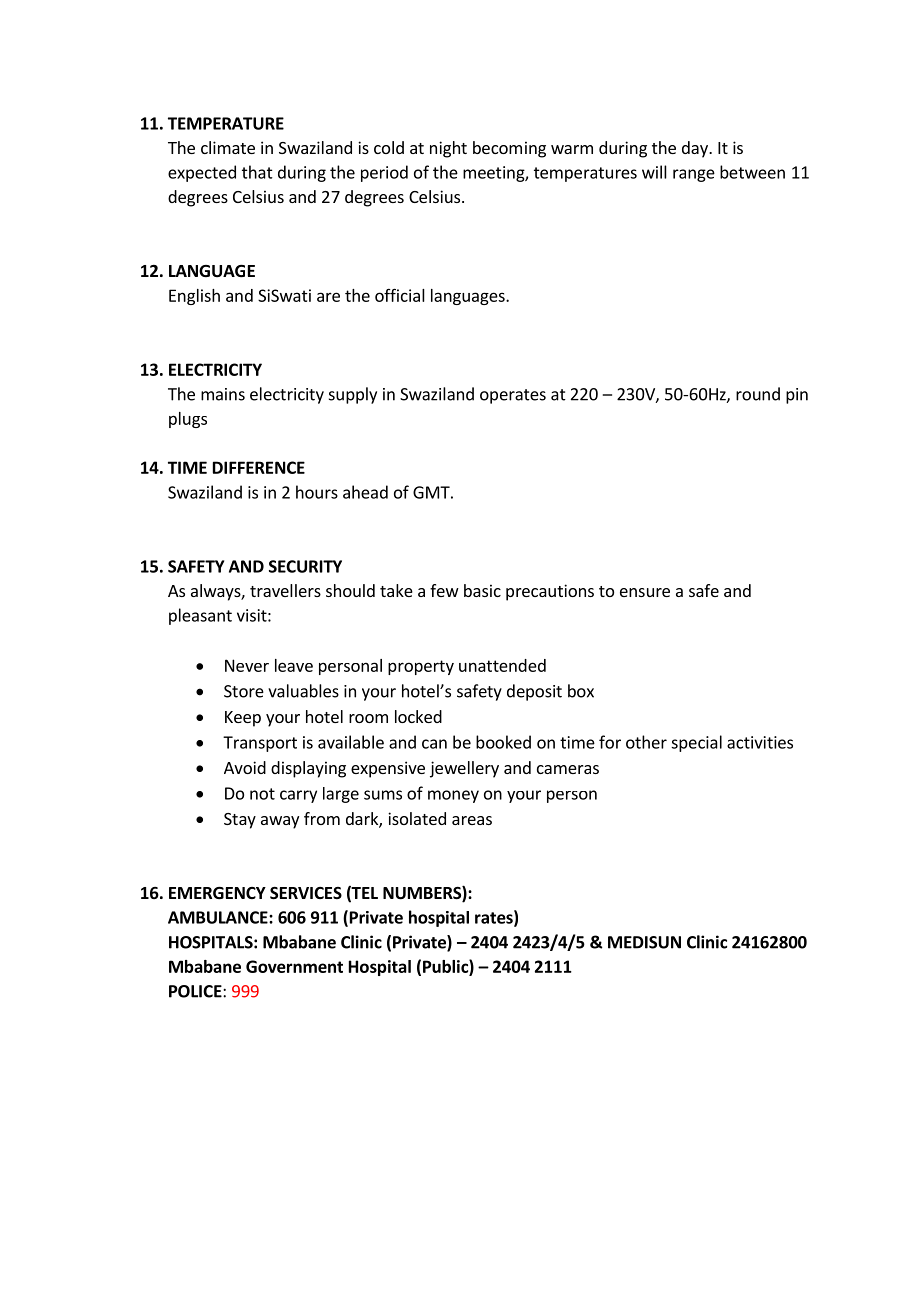 The image size is (924, 1308). I want to click on that, so click(257, 172).
